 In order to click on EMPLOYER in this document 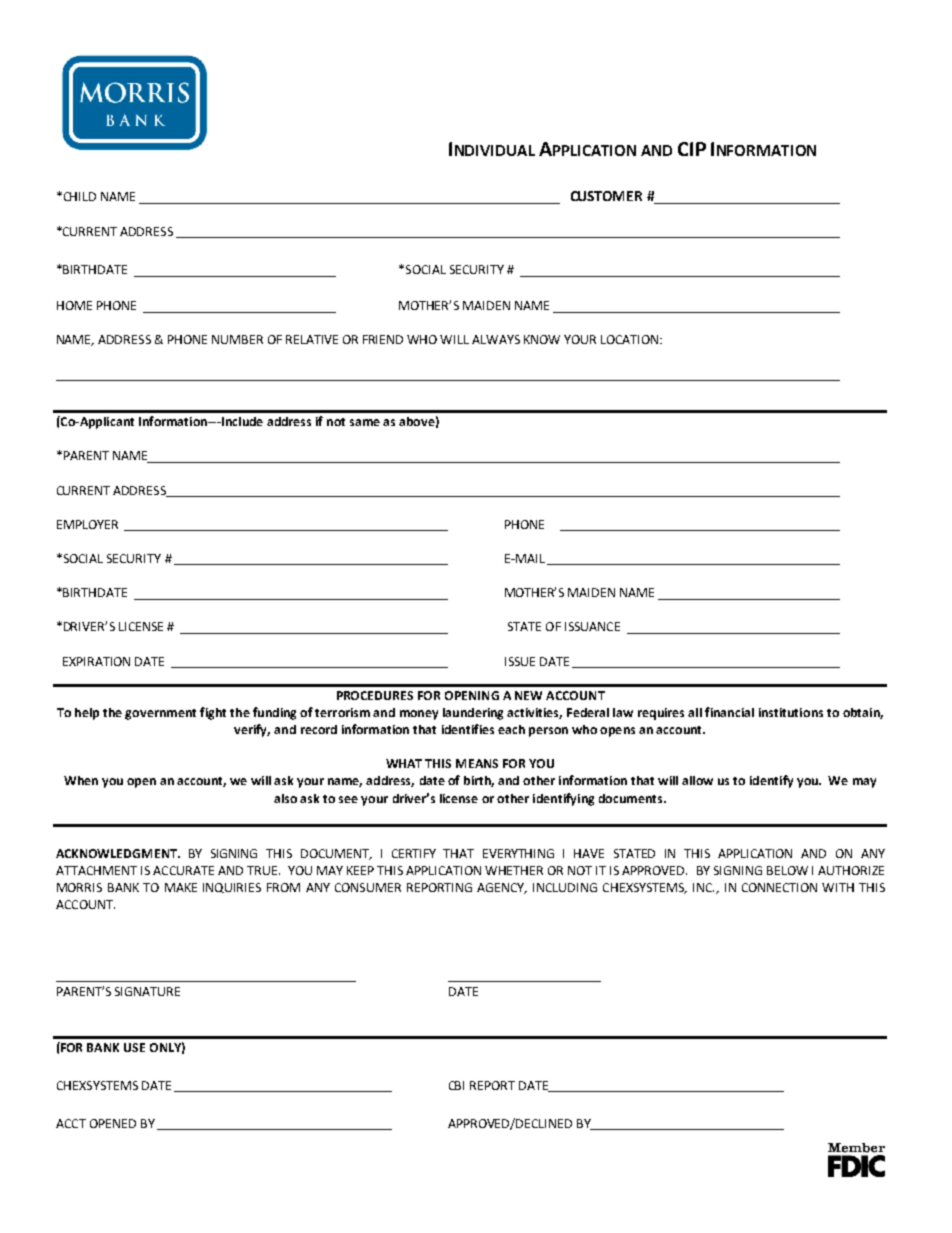, I will do `click(87, 524)`.
